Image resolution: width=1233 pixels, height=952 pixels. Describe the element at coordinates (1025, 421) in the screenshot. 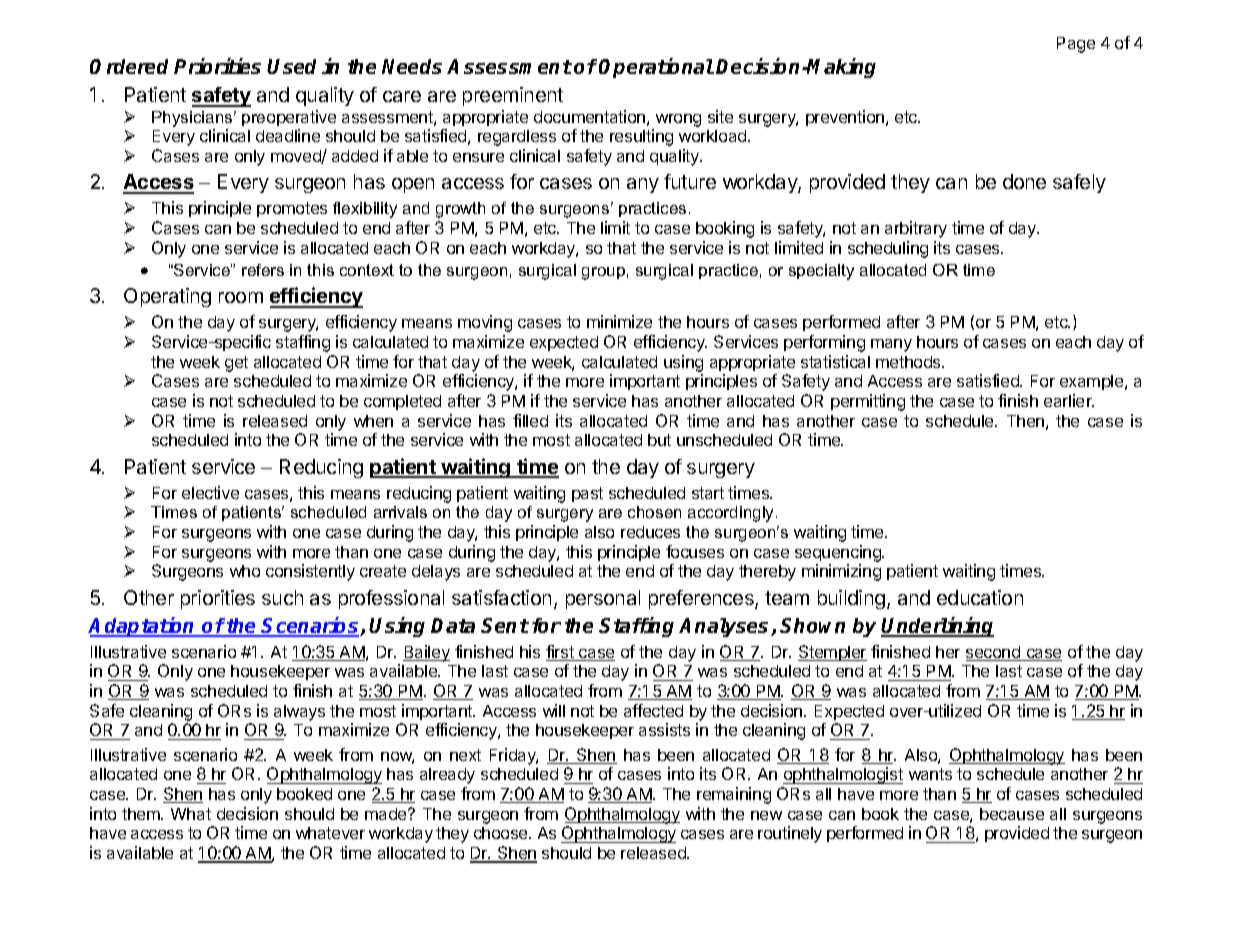

I see `Then` at that location.
